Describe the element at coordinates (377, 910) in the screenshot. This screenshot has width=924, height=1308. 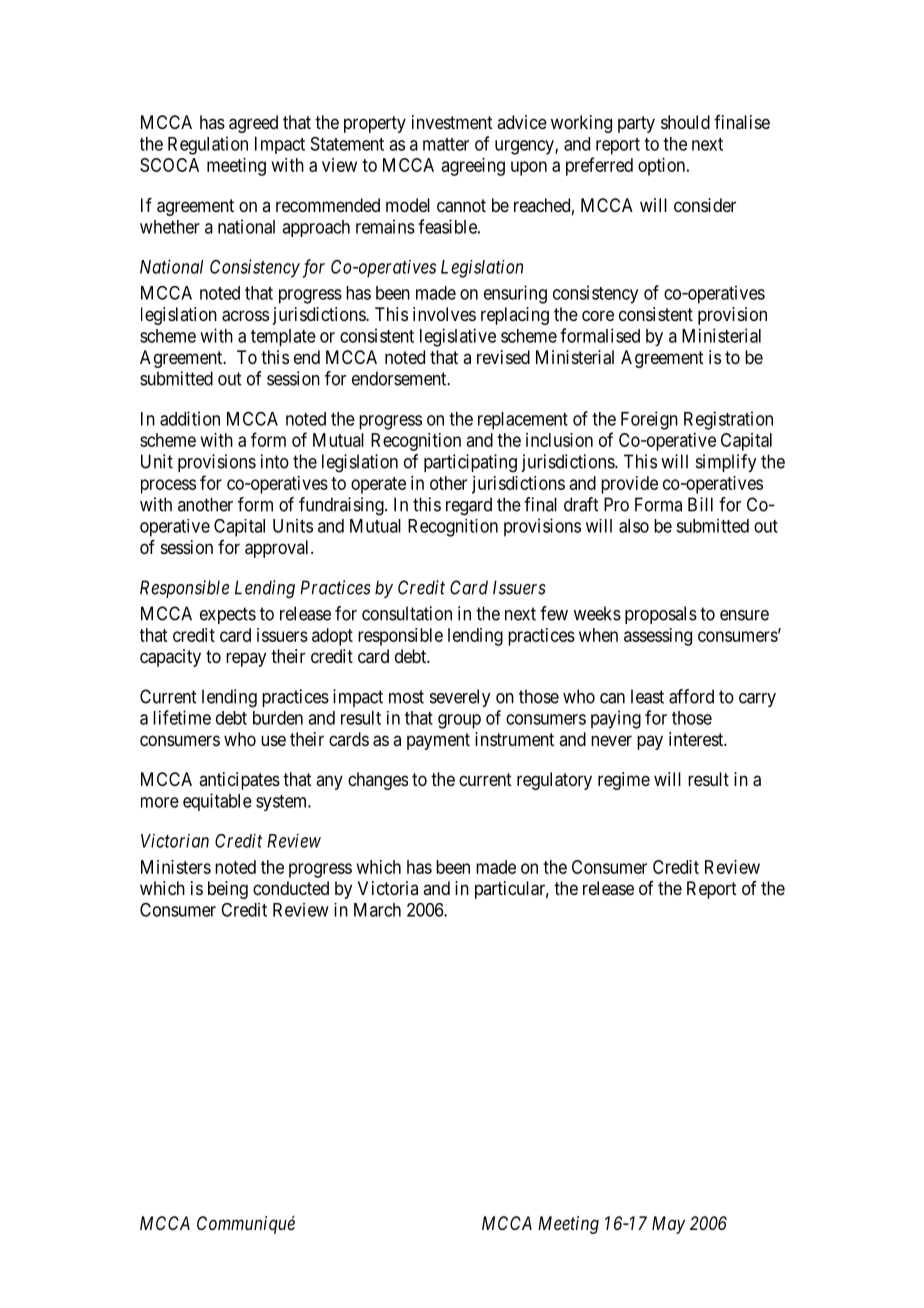
I see `March` at that location.
